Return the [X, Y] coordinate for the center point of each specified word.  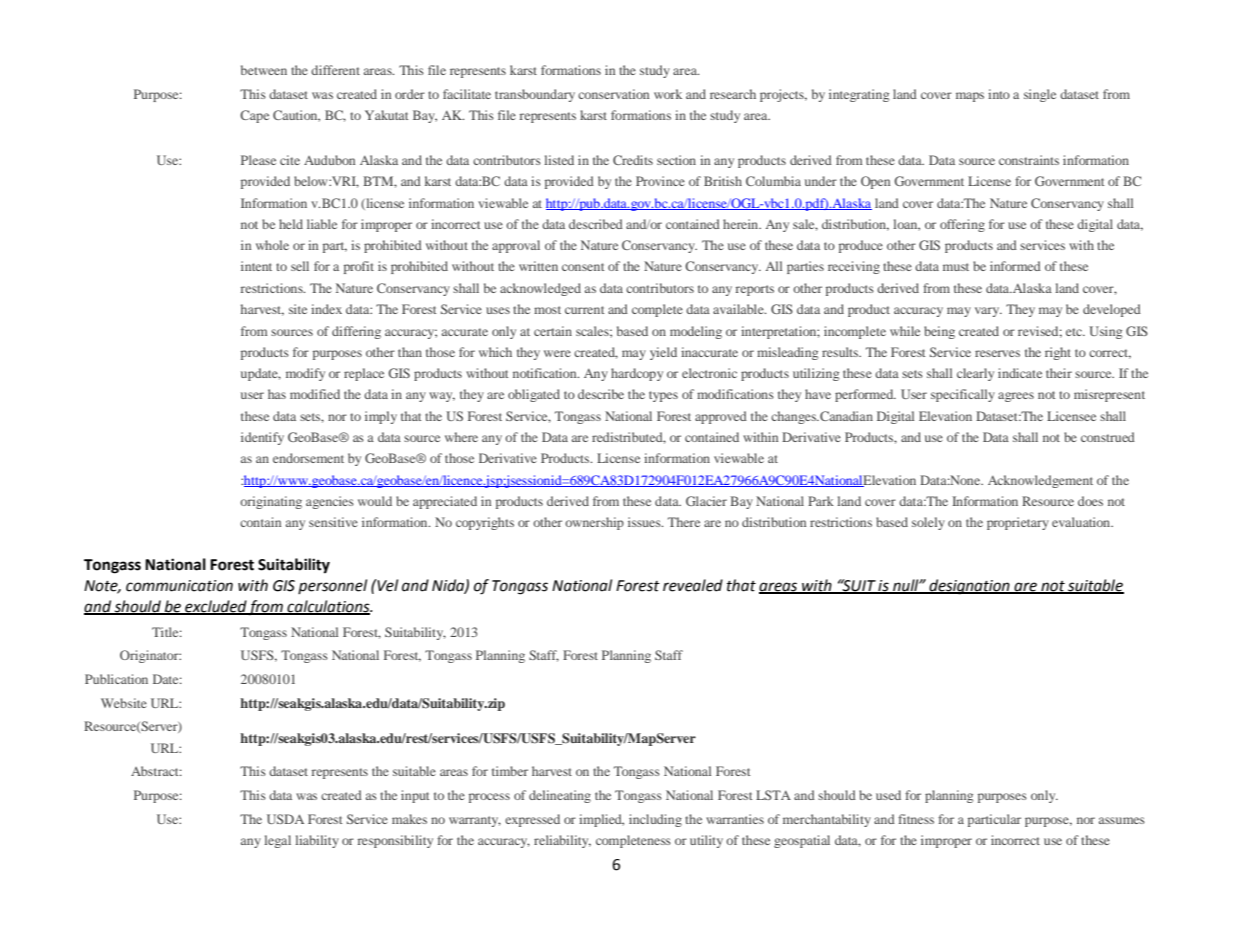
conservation [613, 94]
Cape [254, 116]
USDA [285, 819]
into [999, 94]
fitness [916, 819]
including [655, 820]
